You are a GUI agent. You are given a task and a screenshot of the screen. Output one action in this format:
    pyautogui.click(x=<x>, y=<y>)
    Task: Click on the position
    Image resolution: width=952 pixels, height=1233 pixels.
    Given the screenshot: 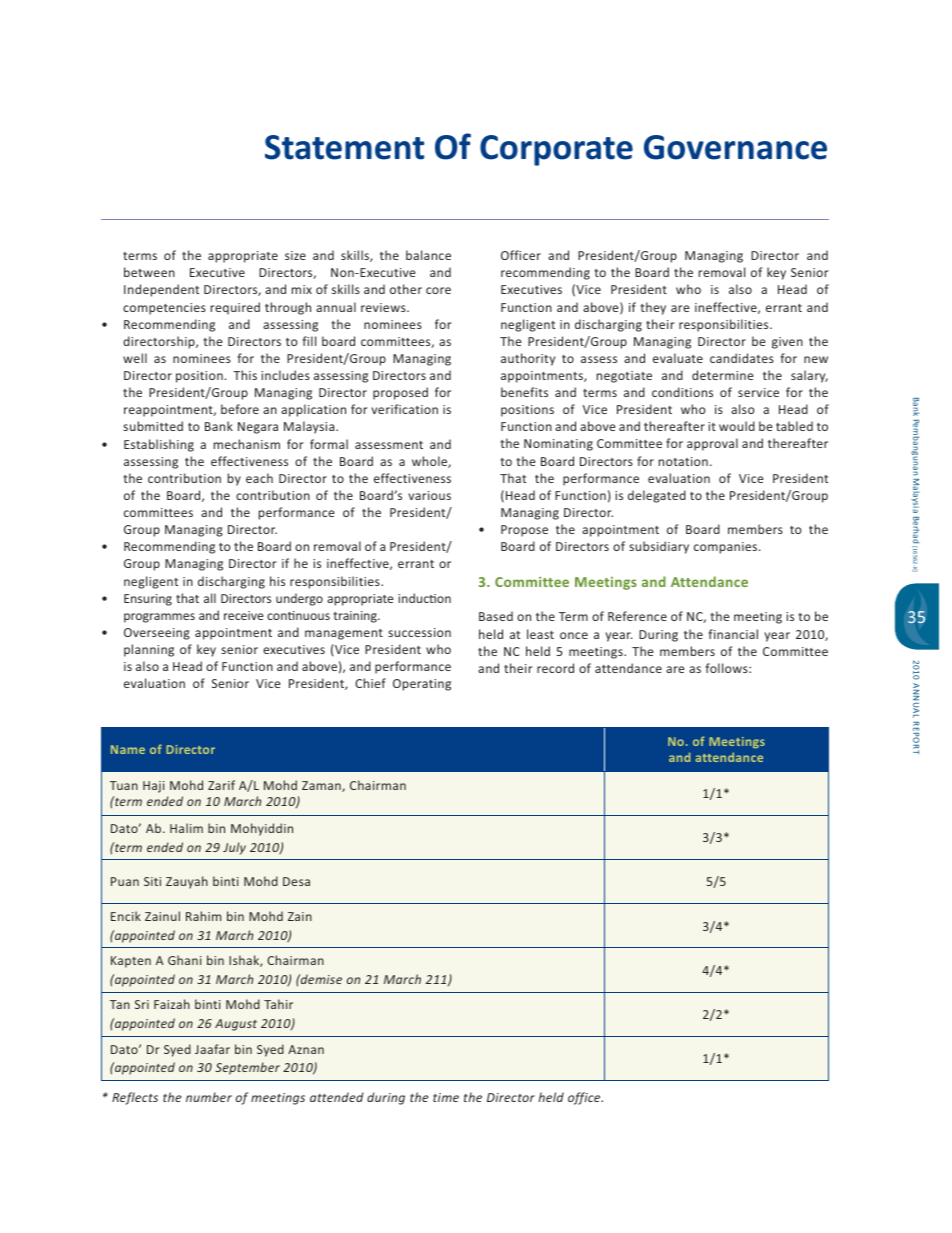 What is the action you would take?
    pyautogui.click(x=199, y=377)
